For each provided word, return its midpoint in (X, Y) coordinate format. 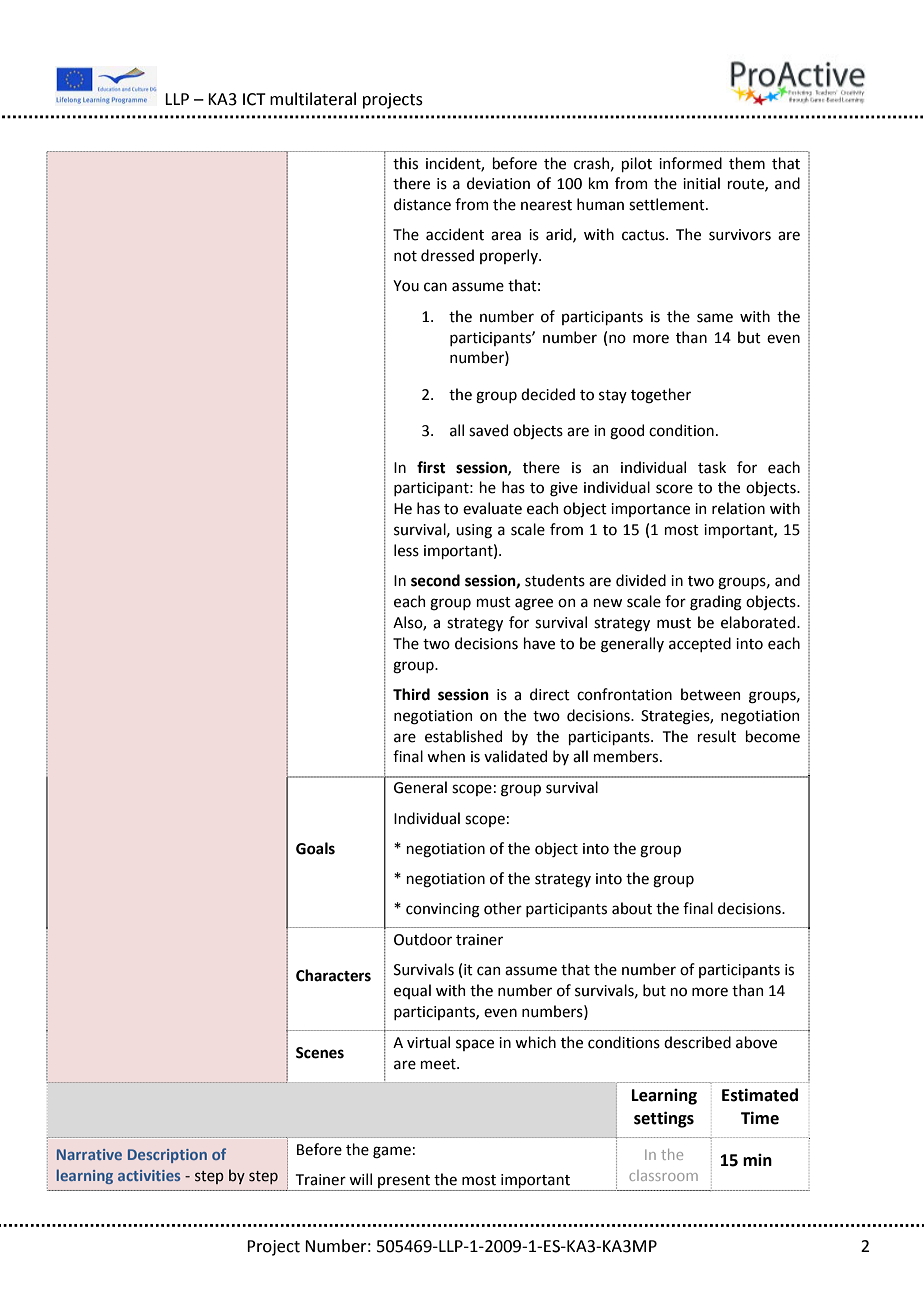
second (435, 580)
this (405, 163)
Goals (315, 848)
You (406, 286)
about (632, 908)
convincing (443, 910)
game (392, 1152)
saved (488, 430)
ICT (254, 99)
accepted (700, 644)
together (661, 396)
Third (411, 694)
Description (167, 1156)
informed (690, 163)
